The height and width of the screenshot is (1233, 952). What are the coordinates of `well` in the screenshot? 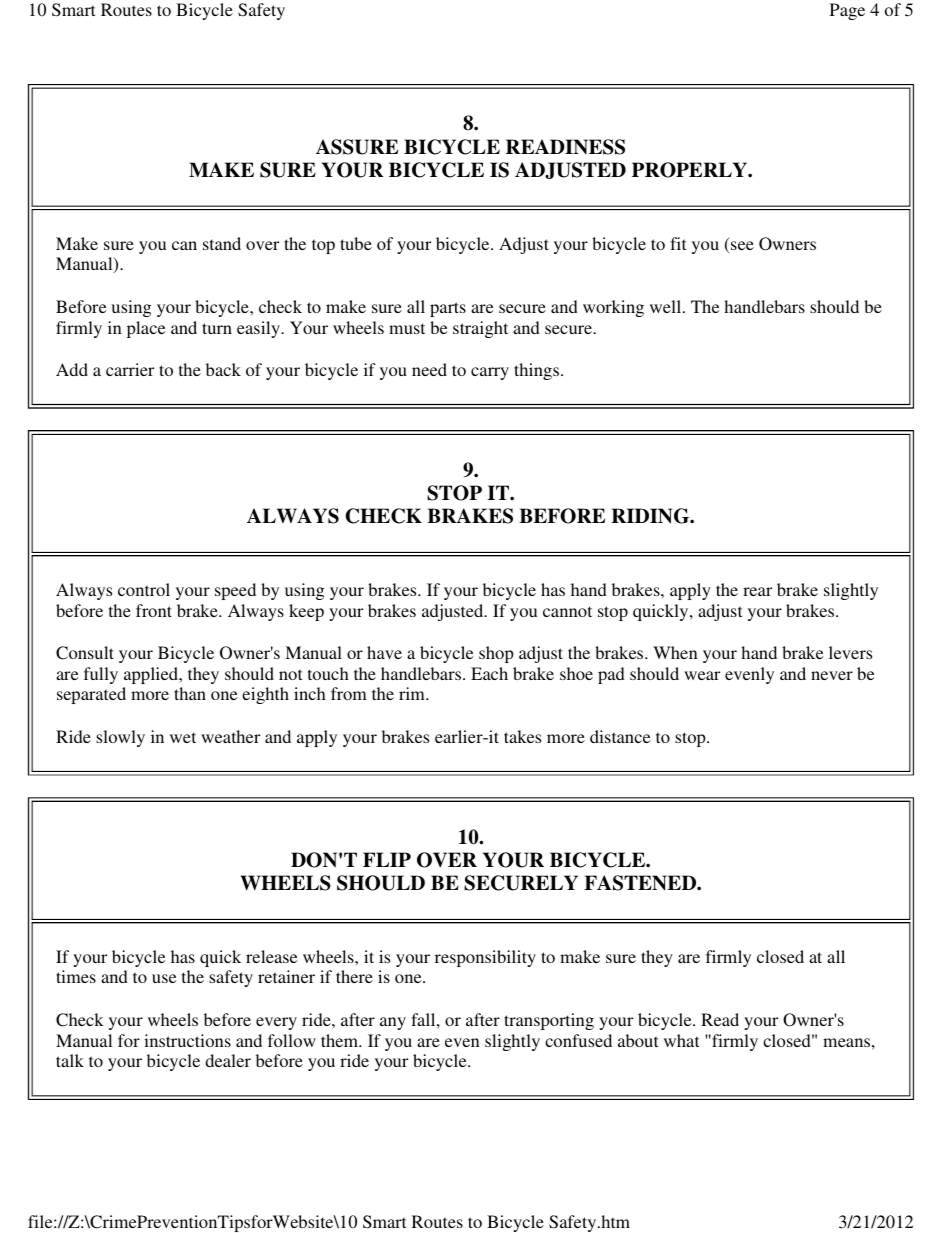 It's located at (667, 306).
